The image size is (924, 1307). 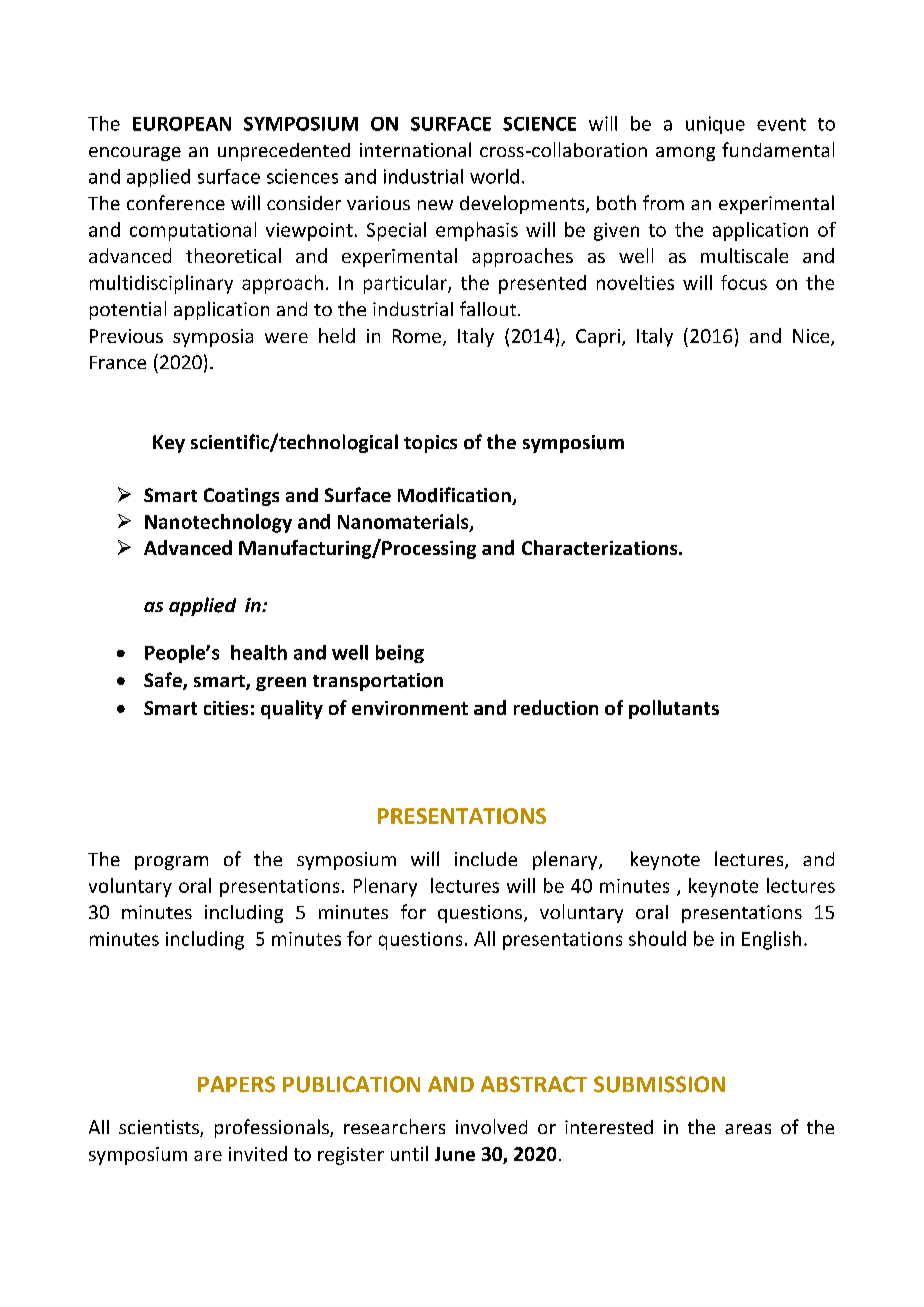 What do you see at coordinates (486, 859) in the screenshot?
I see `include` at bounding box center [486, 859].
